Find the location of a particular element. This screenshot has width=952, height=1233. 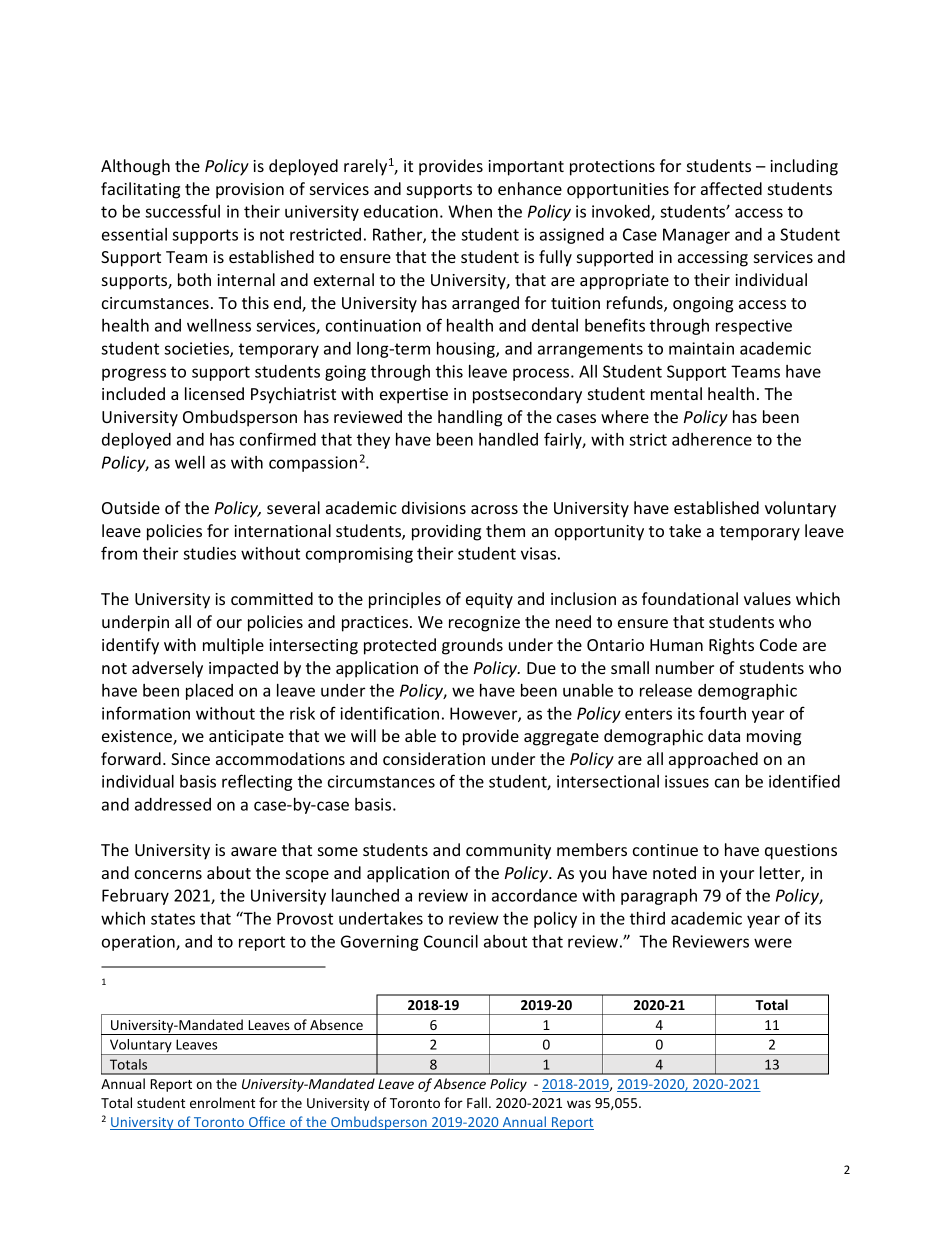

successful is located at coordinates (182, 211).
